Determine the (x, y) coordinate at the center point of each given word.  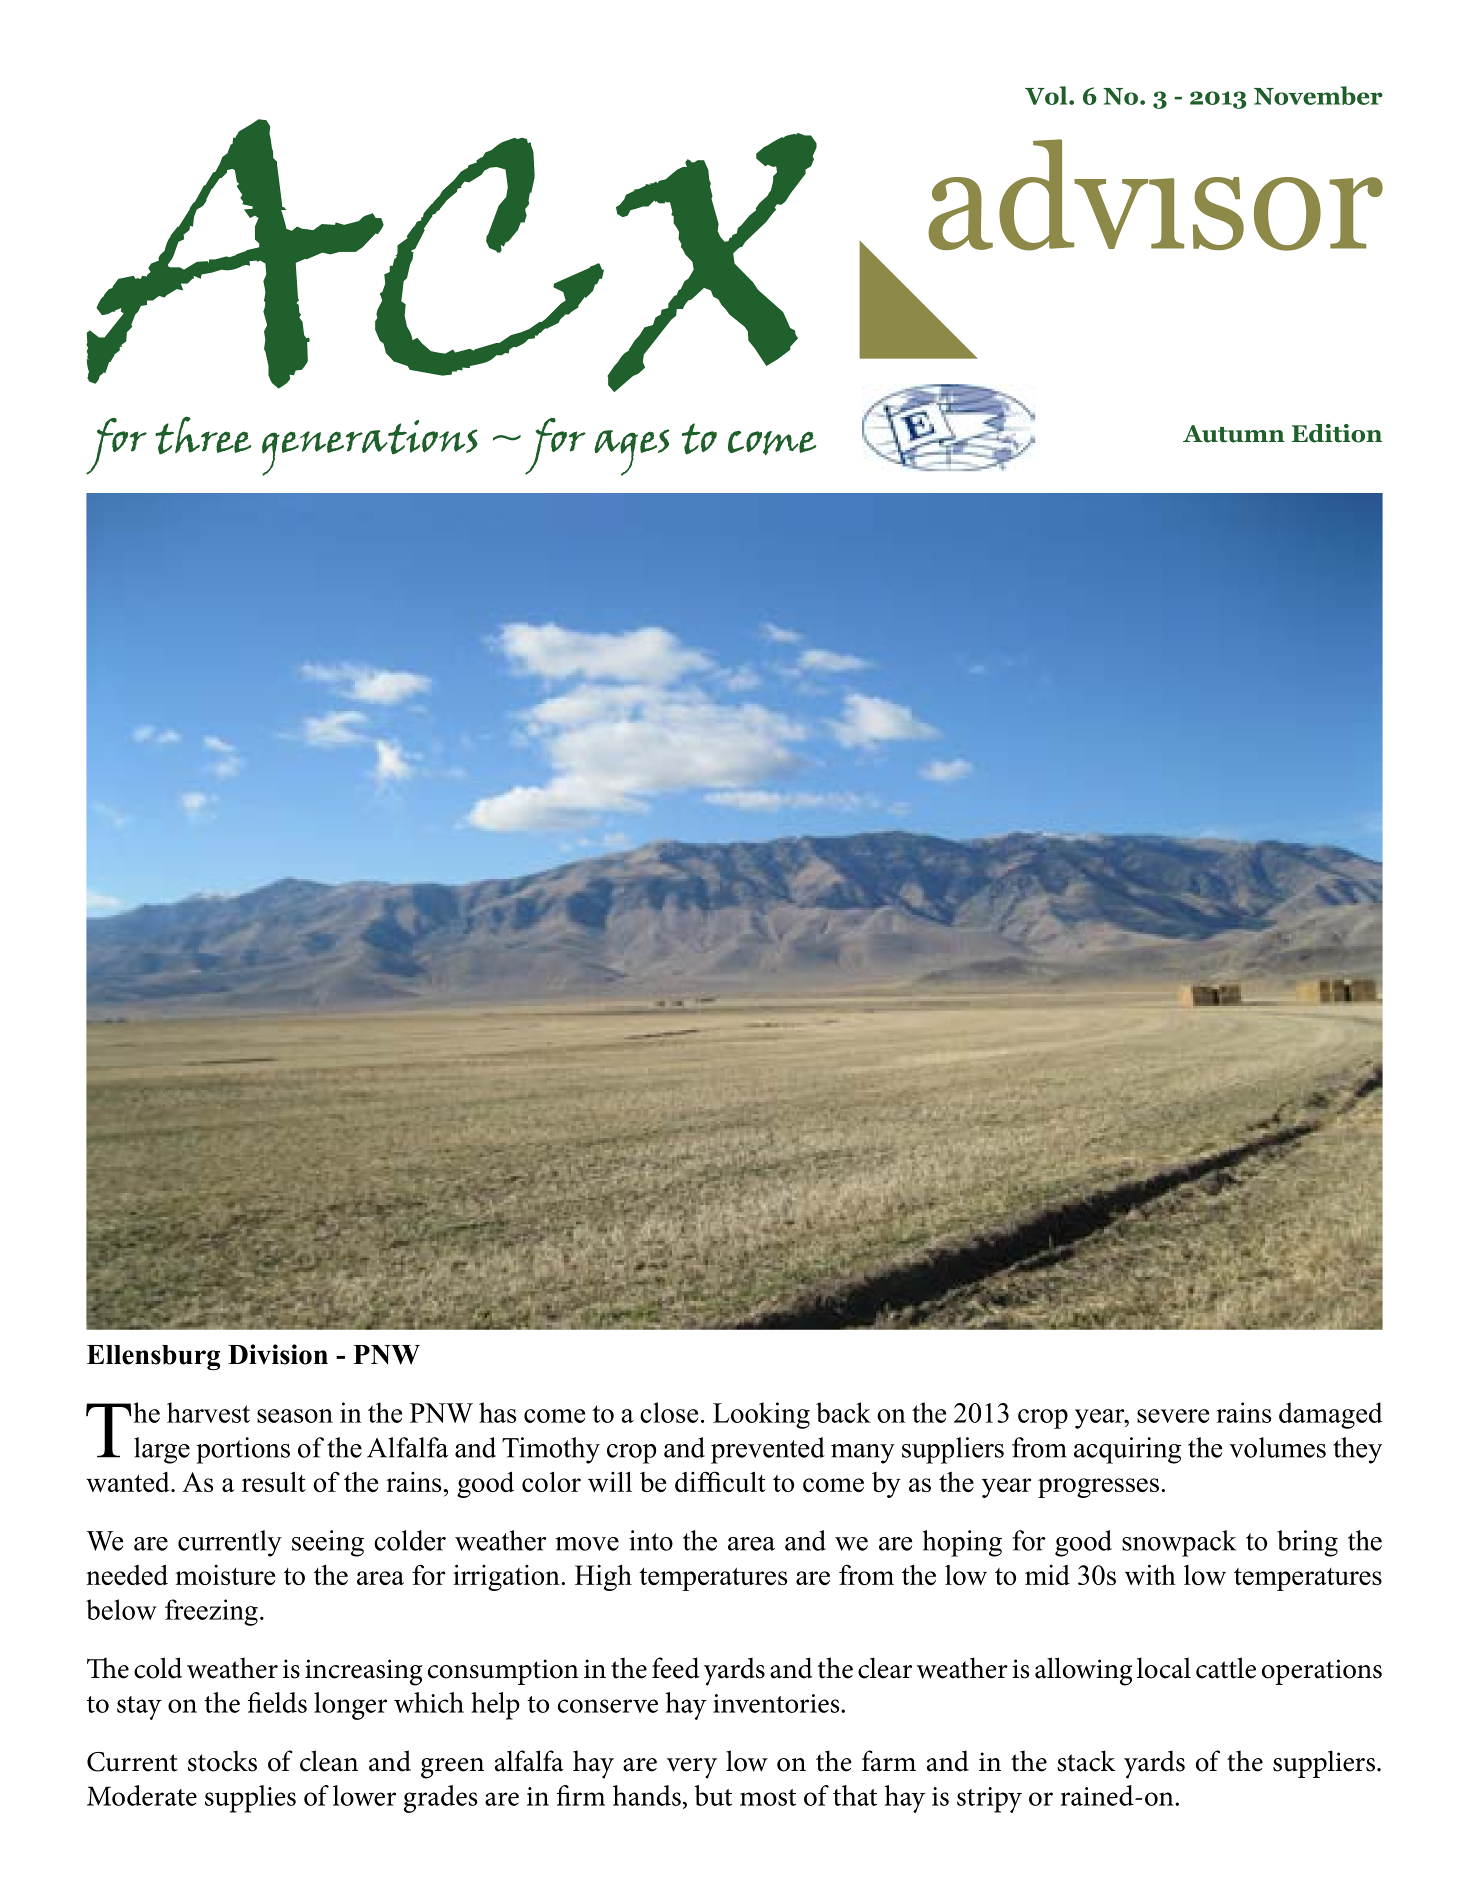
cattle (1226, 1668)
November (1318, 95)
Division (278, 1354)
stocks (222, 1761)
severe (1173, 1416)
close (669, 1412)
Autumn (1234, 434)
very (692, 1768)
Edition (1337, 433)
